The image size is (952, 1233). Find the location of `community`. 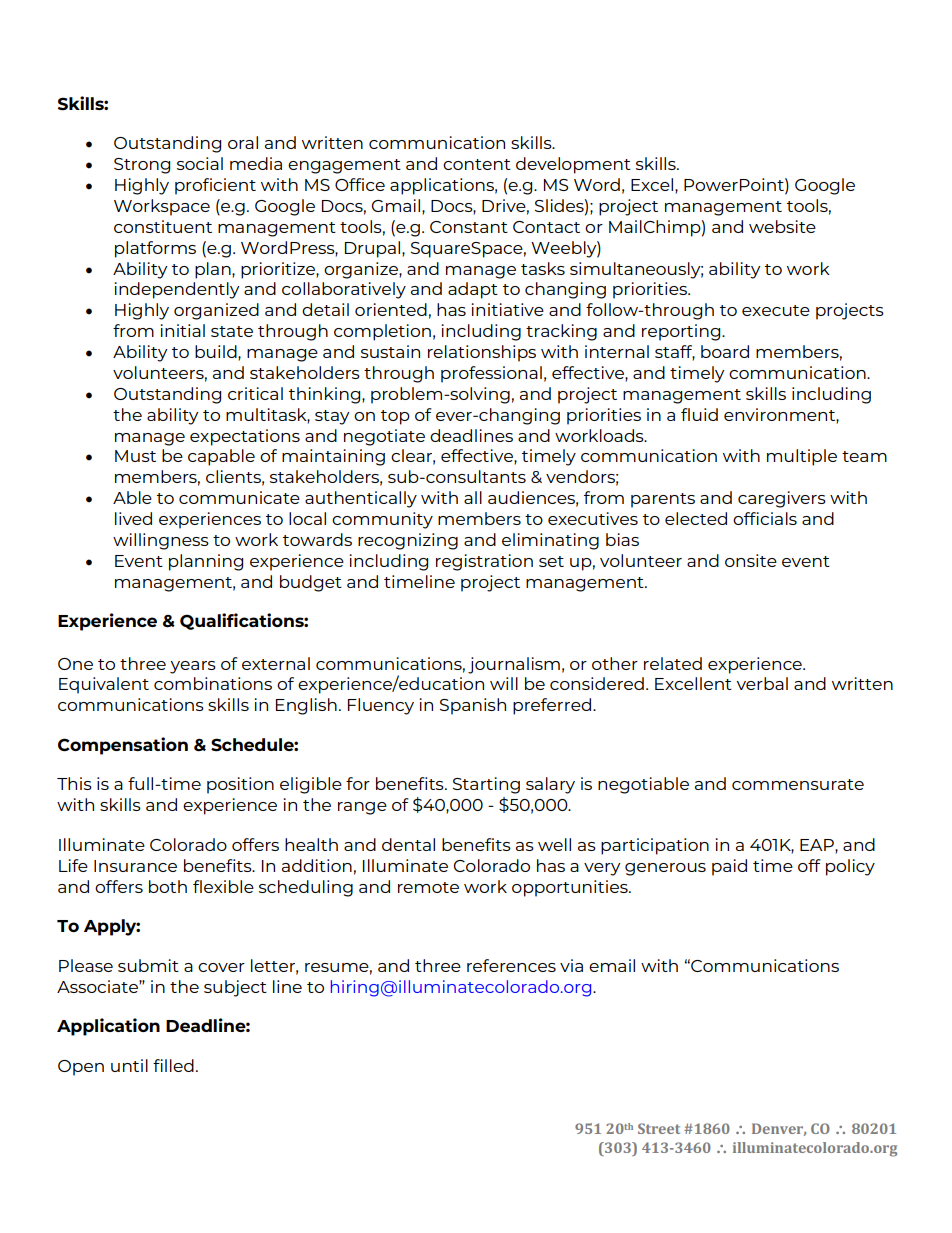

community is located at coordinates (382, 520).
